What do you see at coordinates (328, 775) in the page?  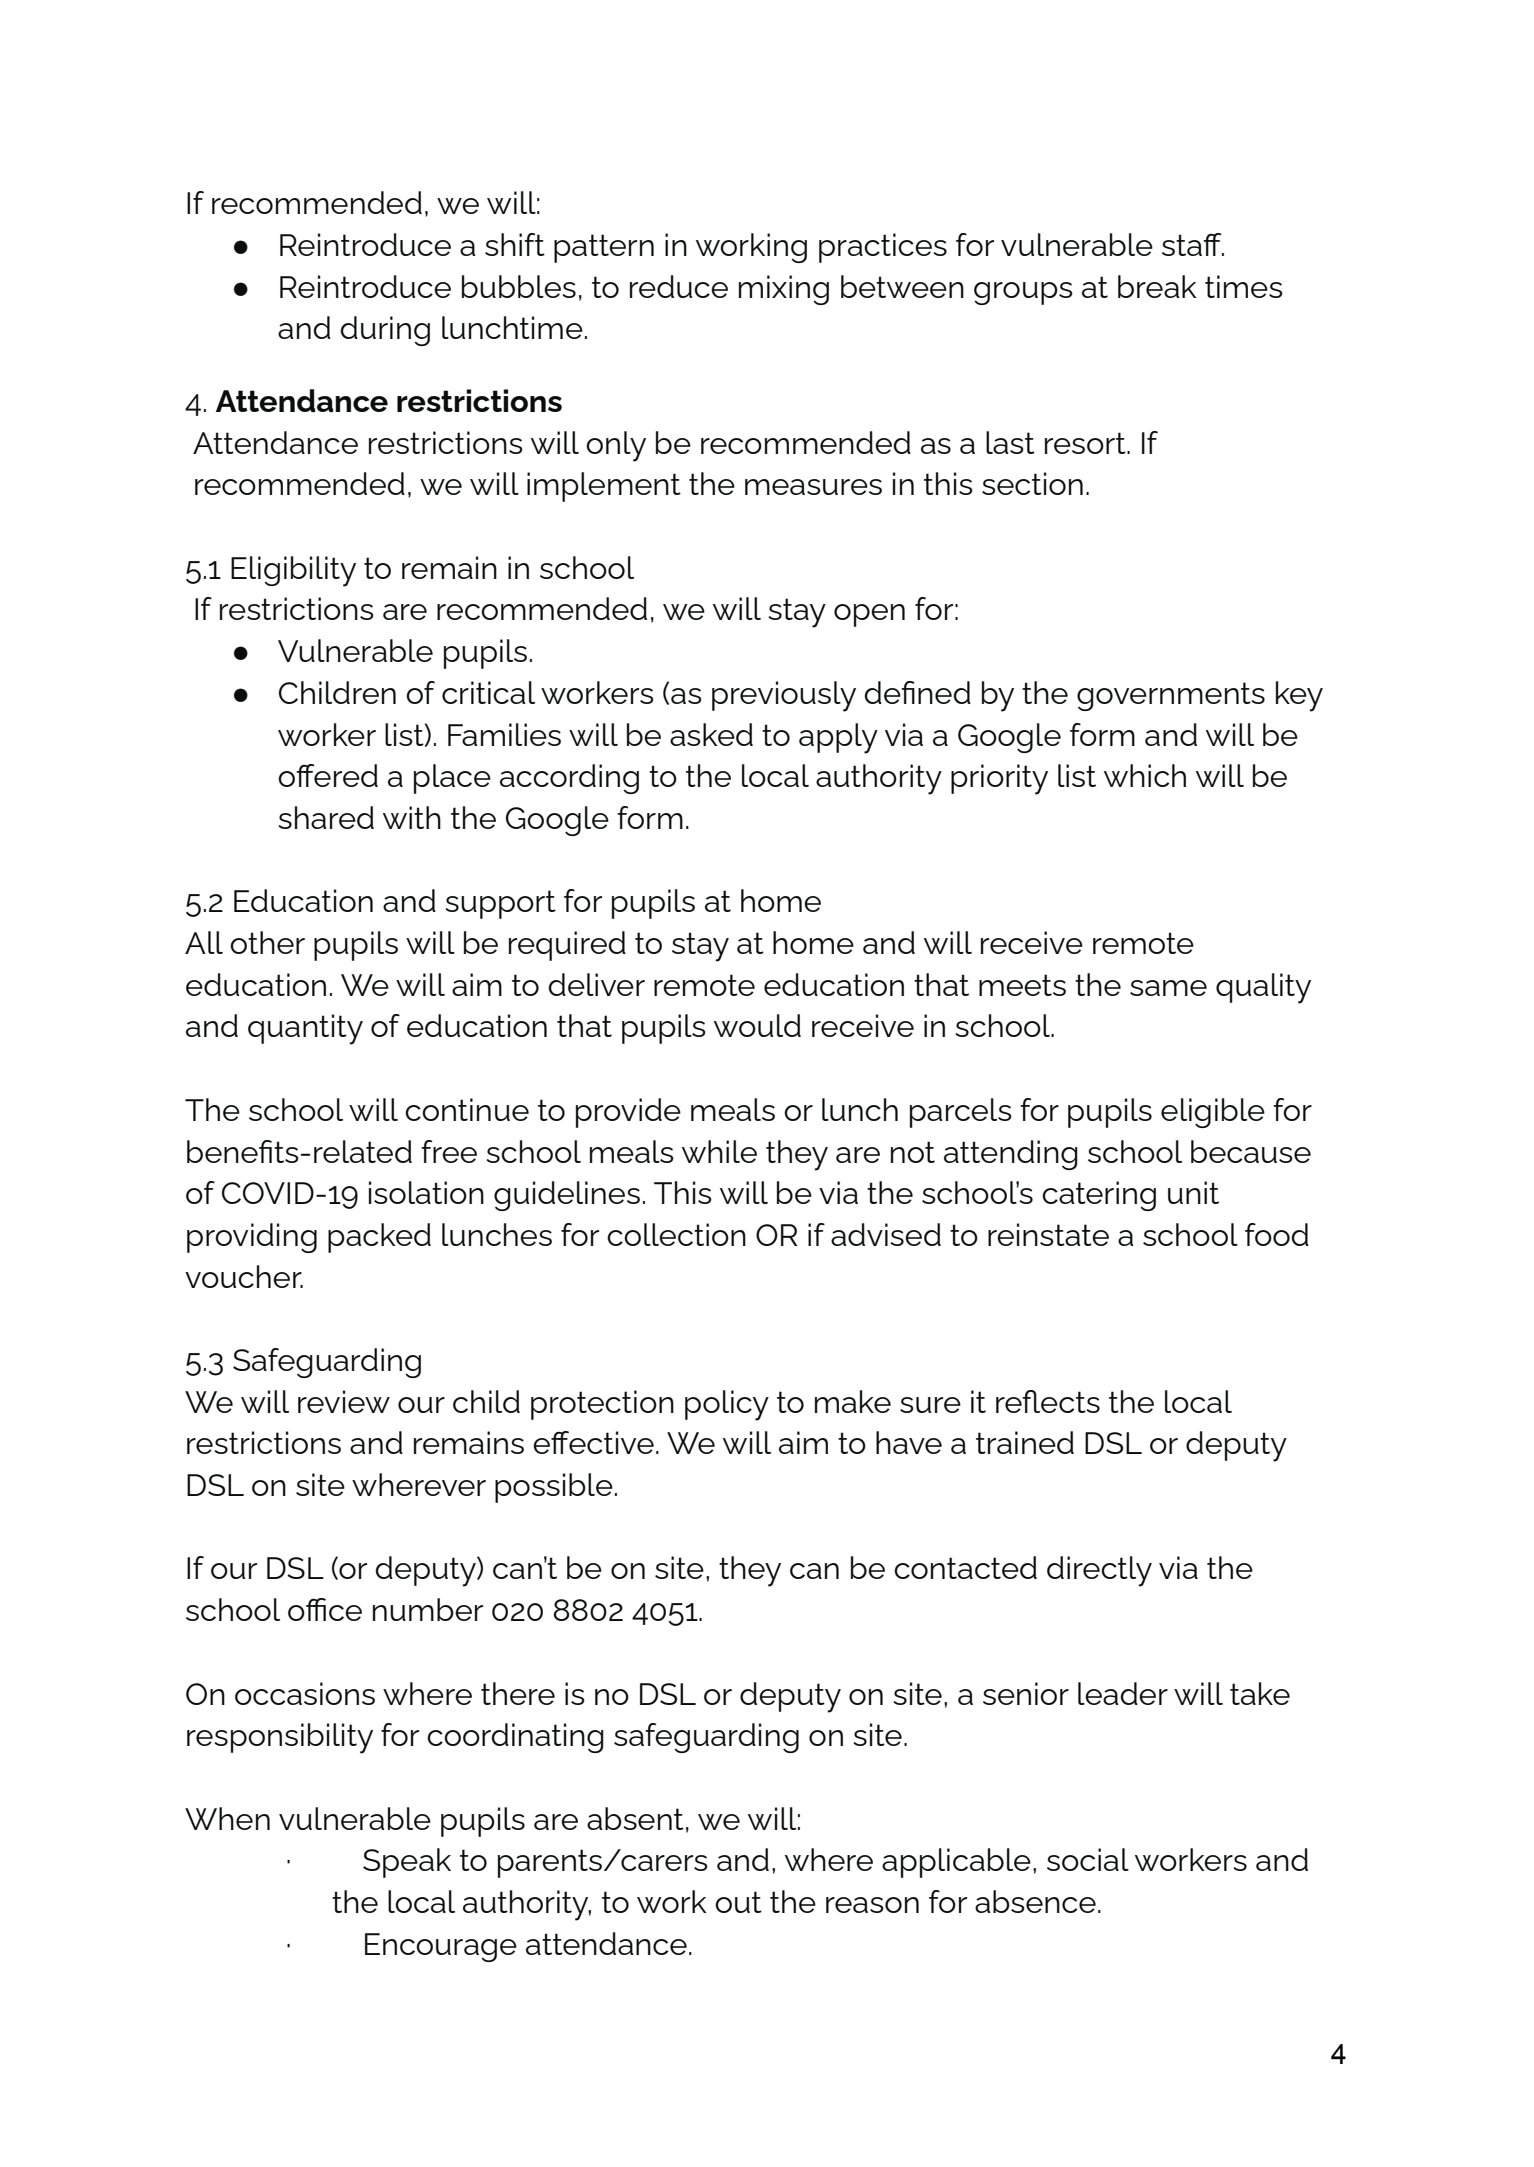 I see `offered` at bounding box center [328, 775].
